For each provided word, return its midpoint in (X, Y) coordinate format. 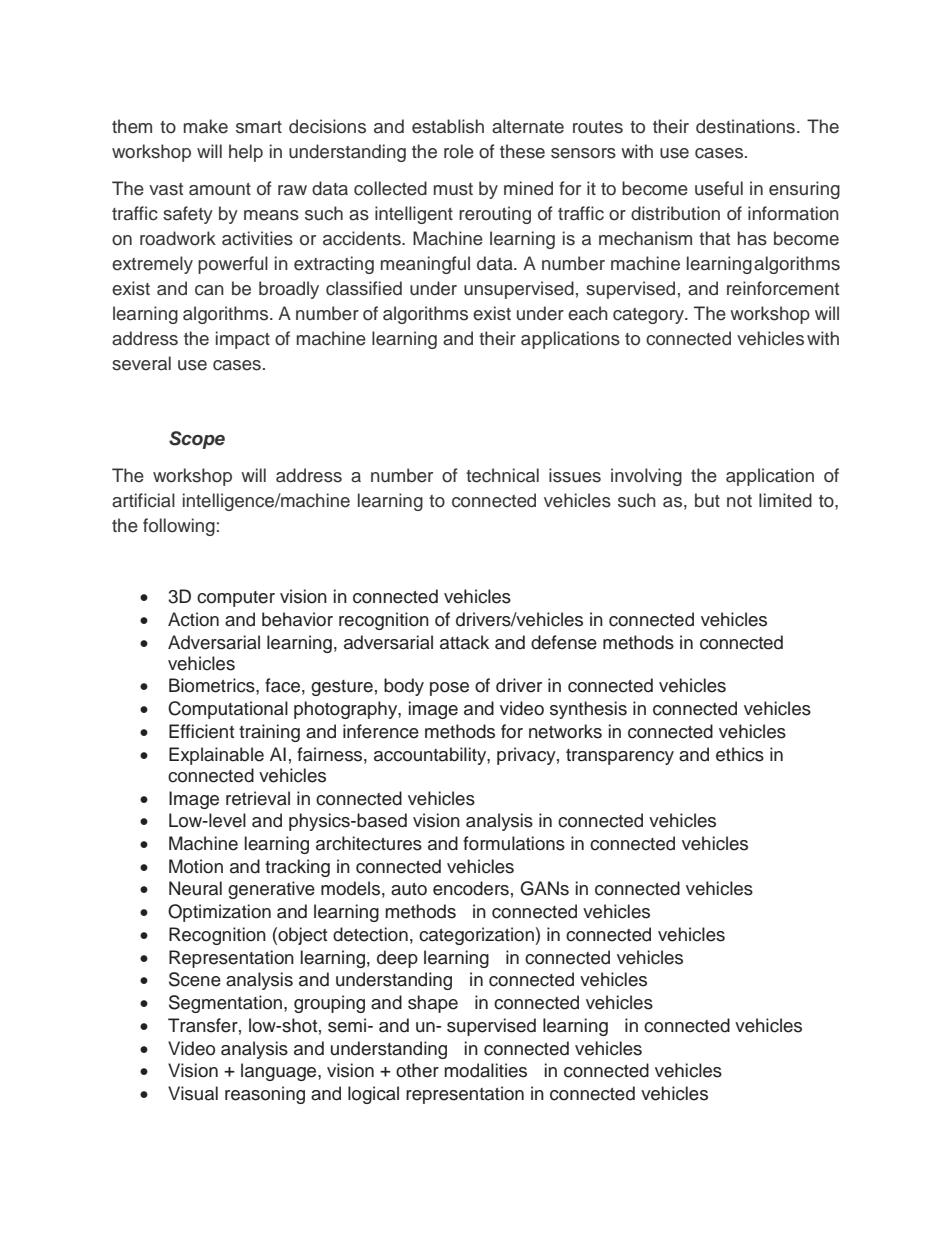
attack (464, 642)
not (739, 501)
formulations (514, 843)
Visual (193, 1093)
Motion (196, 866)
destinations (745, 126)
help (246, 153)
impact (243, 340)
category (650, 316)
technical (502, 475)
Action (193, 619)
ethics (740, 754)
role (459, 151)
